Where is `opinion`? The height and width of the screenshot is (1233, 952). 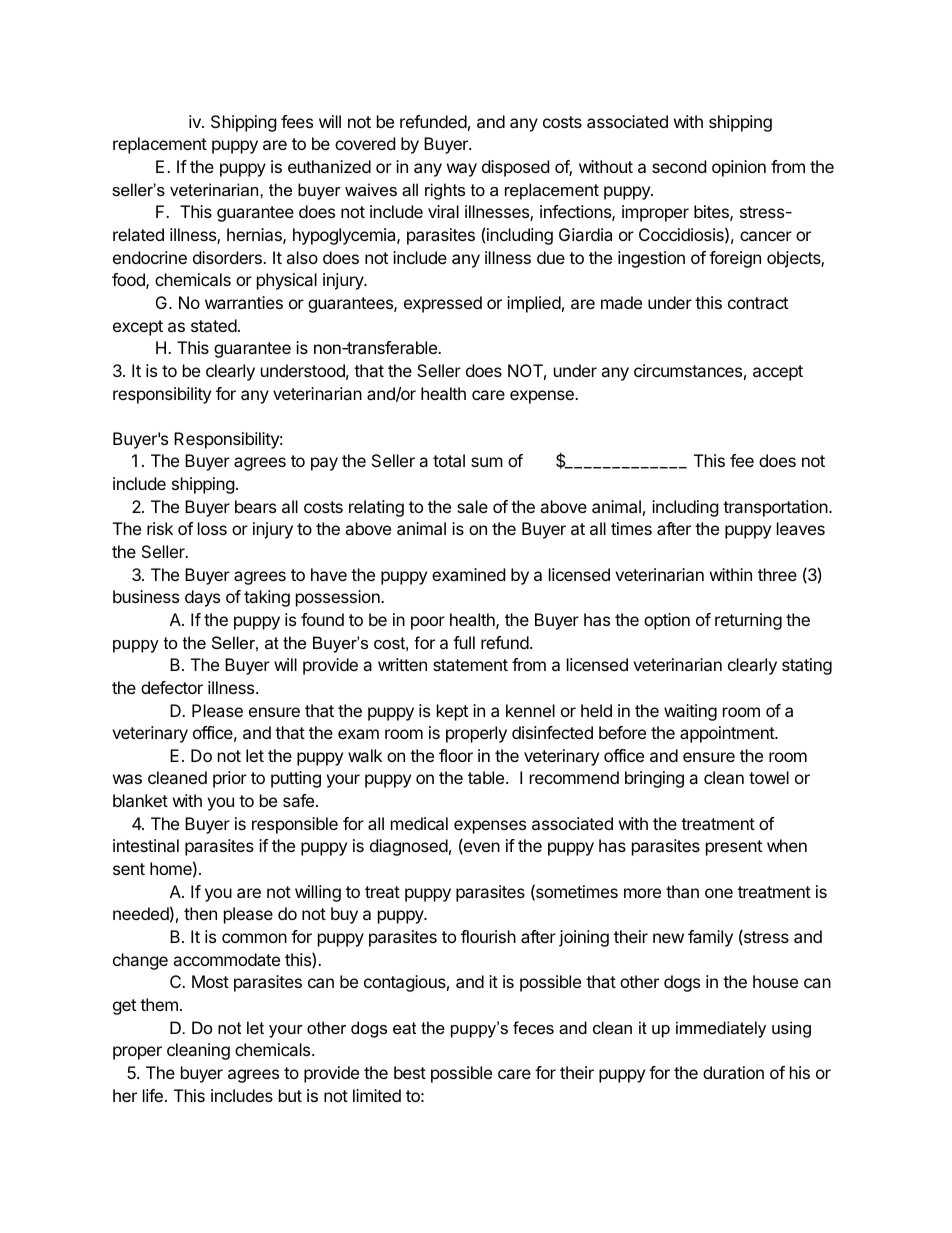
opinion is located at coordinates (739, 168).
